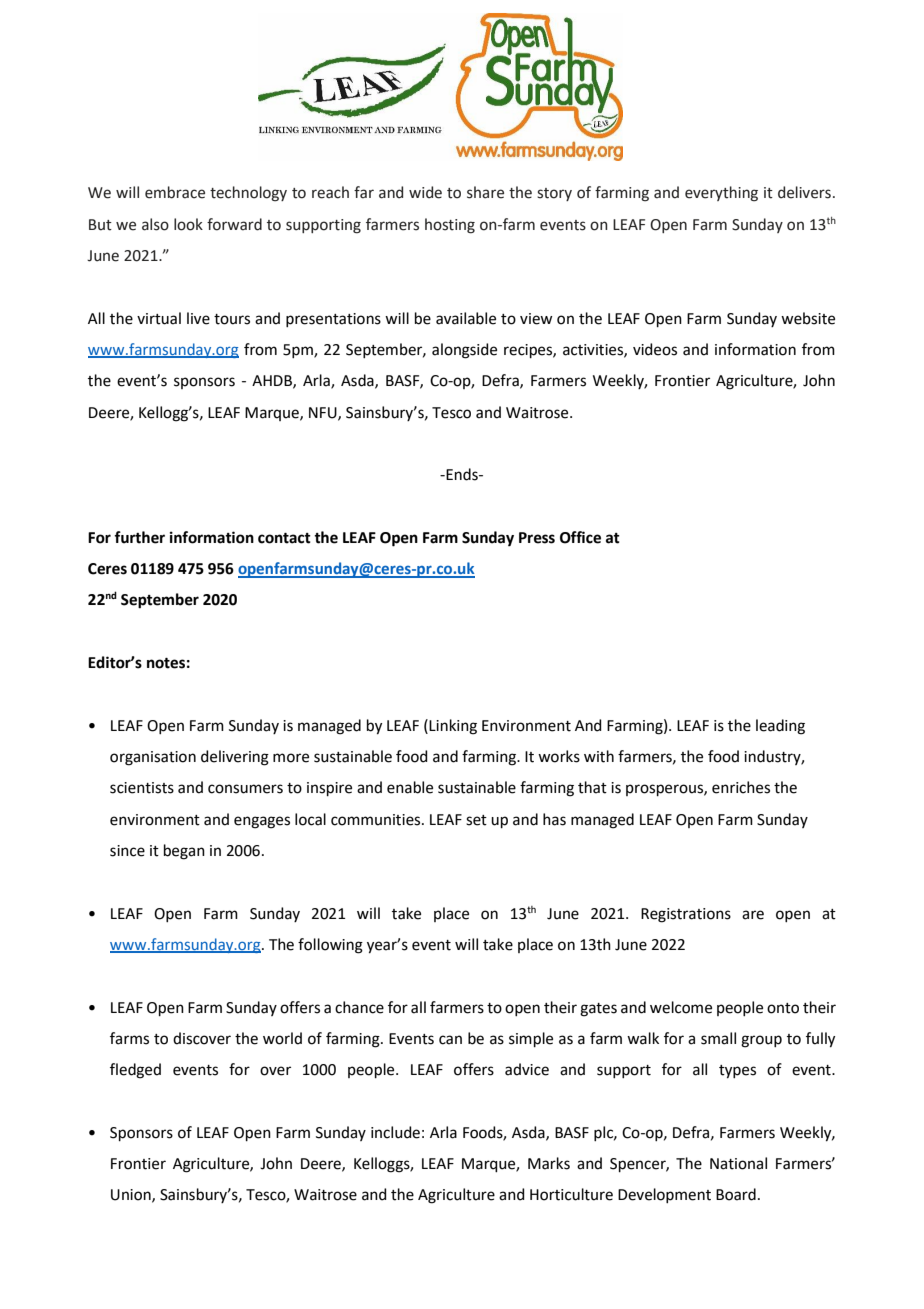  I want to click on Registrations, so click(686, 915).
